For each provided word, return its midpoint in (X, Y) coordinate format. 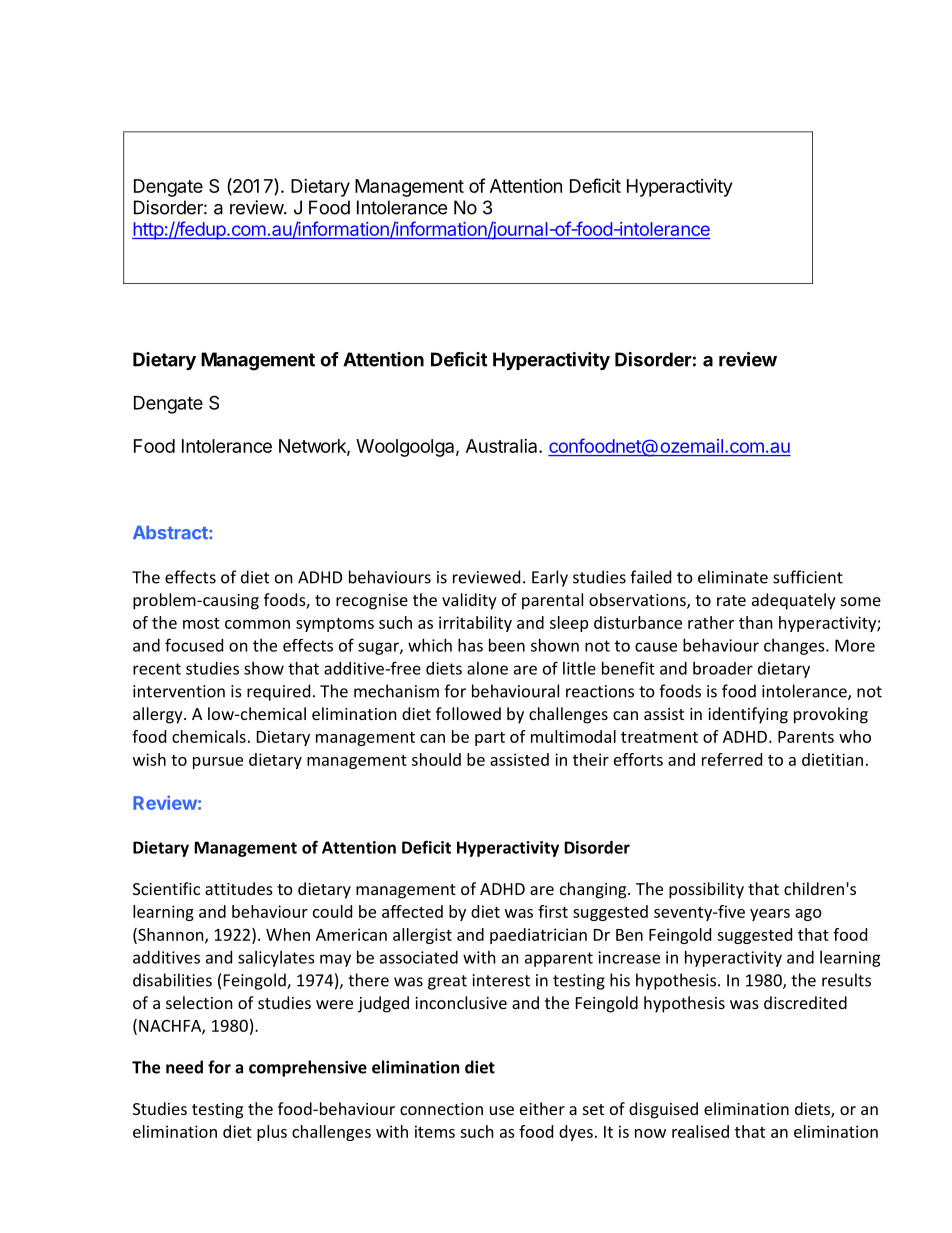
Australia (503, 446)
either (542, 1108)
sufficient (808, 577)
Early (550, 578)
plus (272, 1133)
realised (700, 1131)
